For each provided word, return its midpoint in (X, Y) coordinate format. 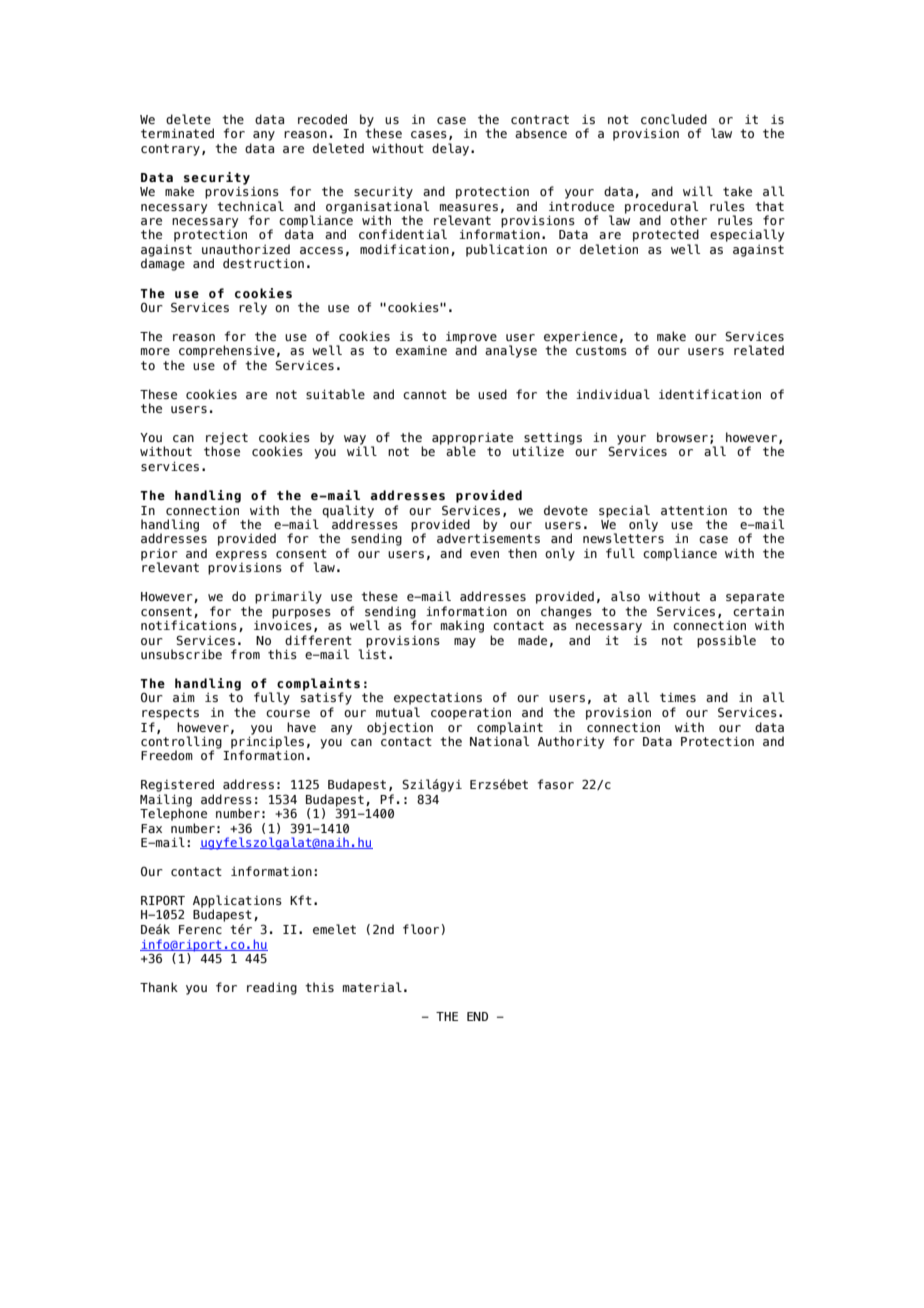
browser (682, 437)
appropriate (472, 440)
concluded (674, 119)
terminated (177, 133)
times (678, 697)
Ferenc (200, 929)
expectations (438, 699)
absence (541, 133)
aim (184, 697)
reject (227, 439)
